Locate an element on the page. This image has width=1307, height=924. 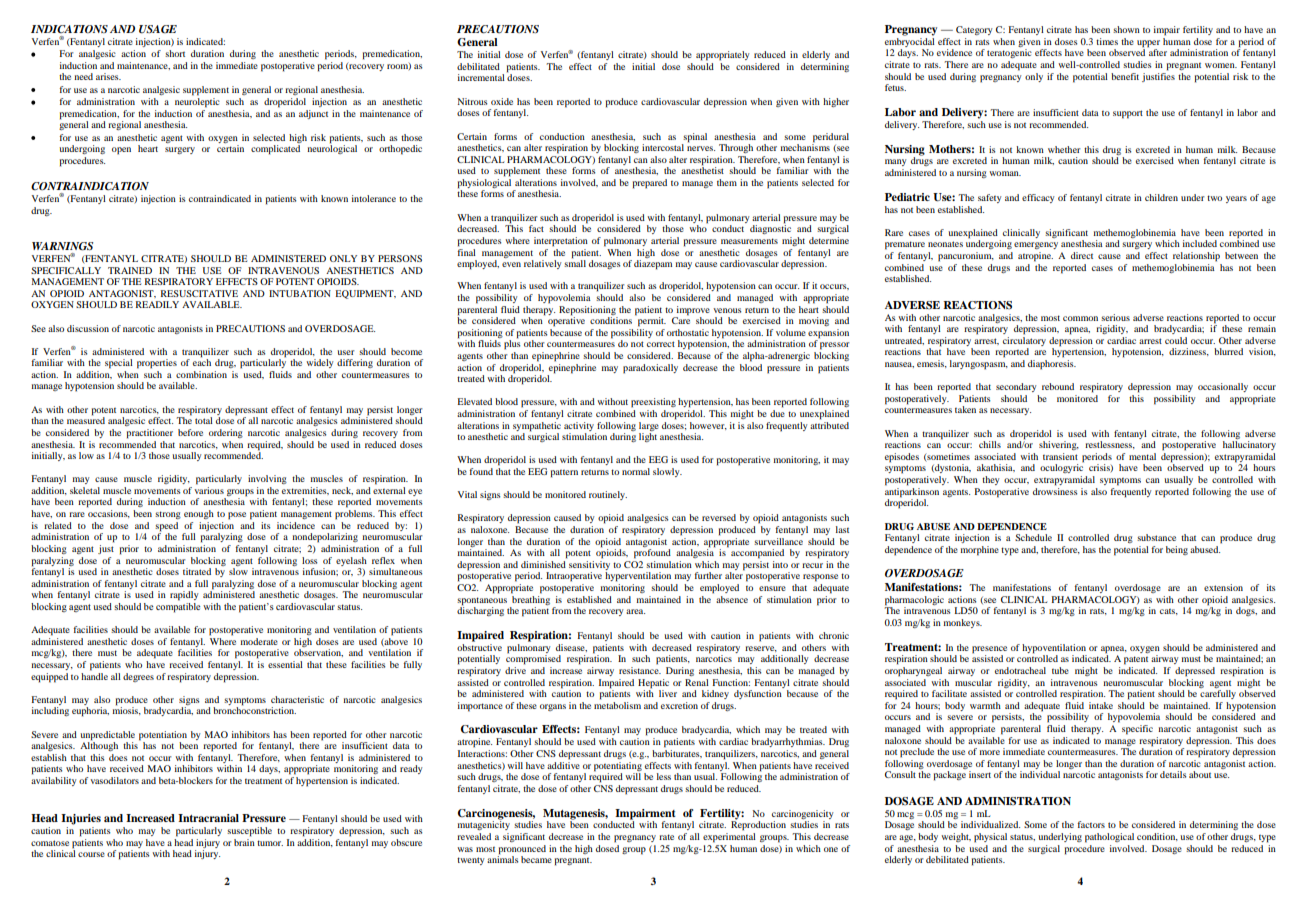
oxide is located at coordinates (502, 101).
